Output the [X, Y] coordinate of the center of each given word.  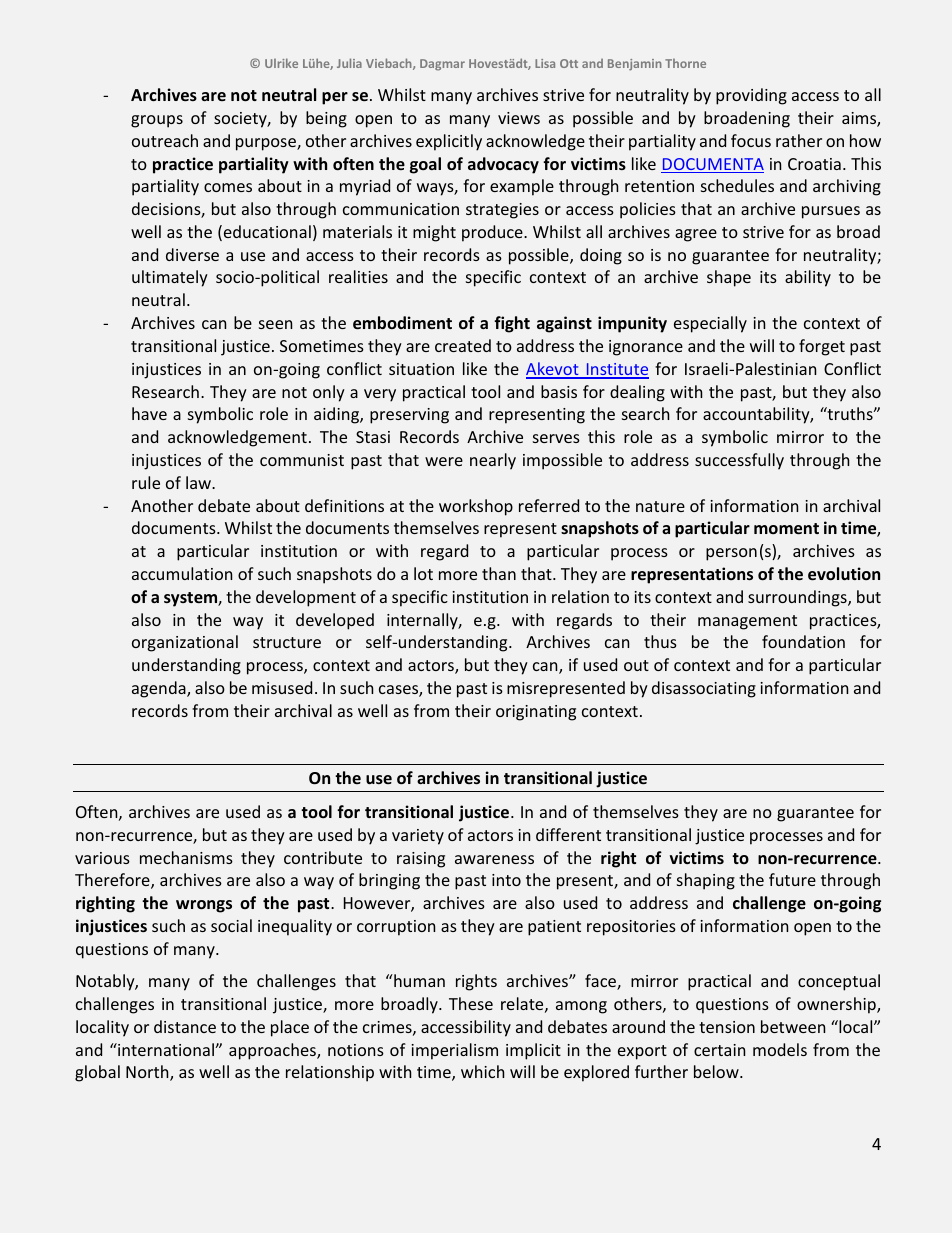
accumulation [182, 573]
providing [751, 96]
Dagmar [442, 65]
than [499, 573]
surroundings [798, 598]
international [165, 1049]
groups [157, 121]
